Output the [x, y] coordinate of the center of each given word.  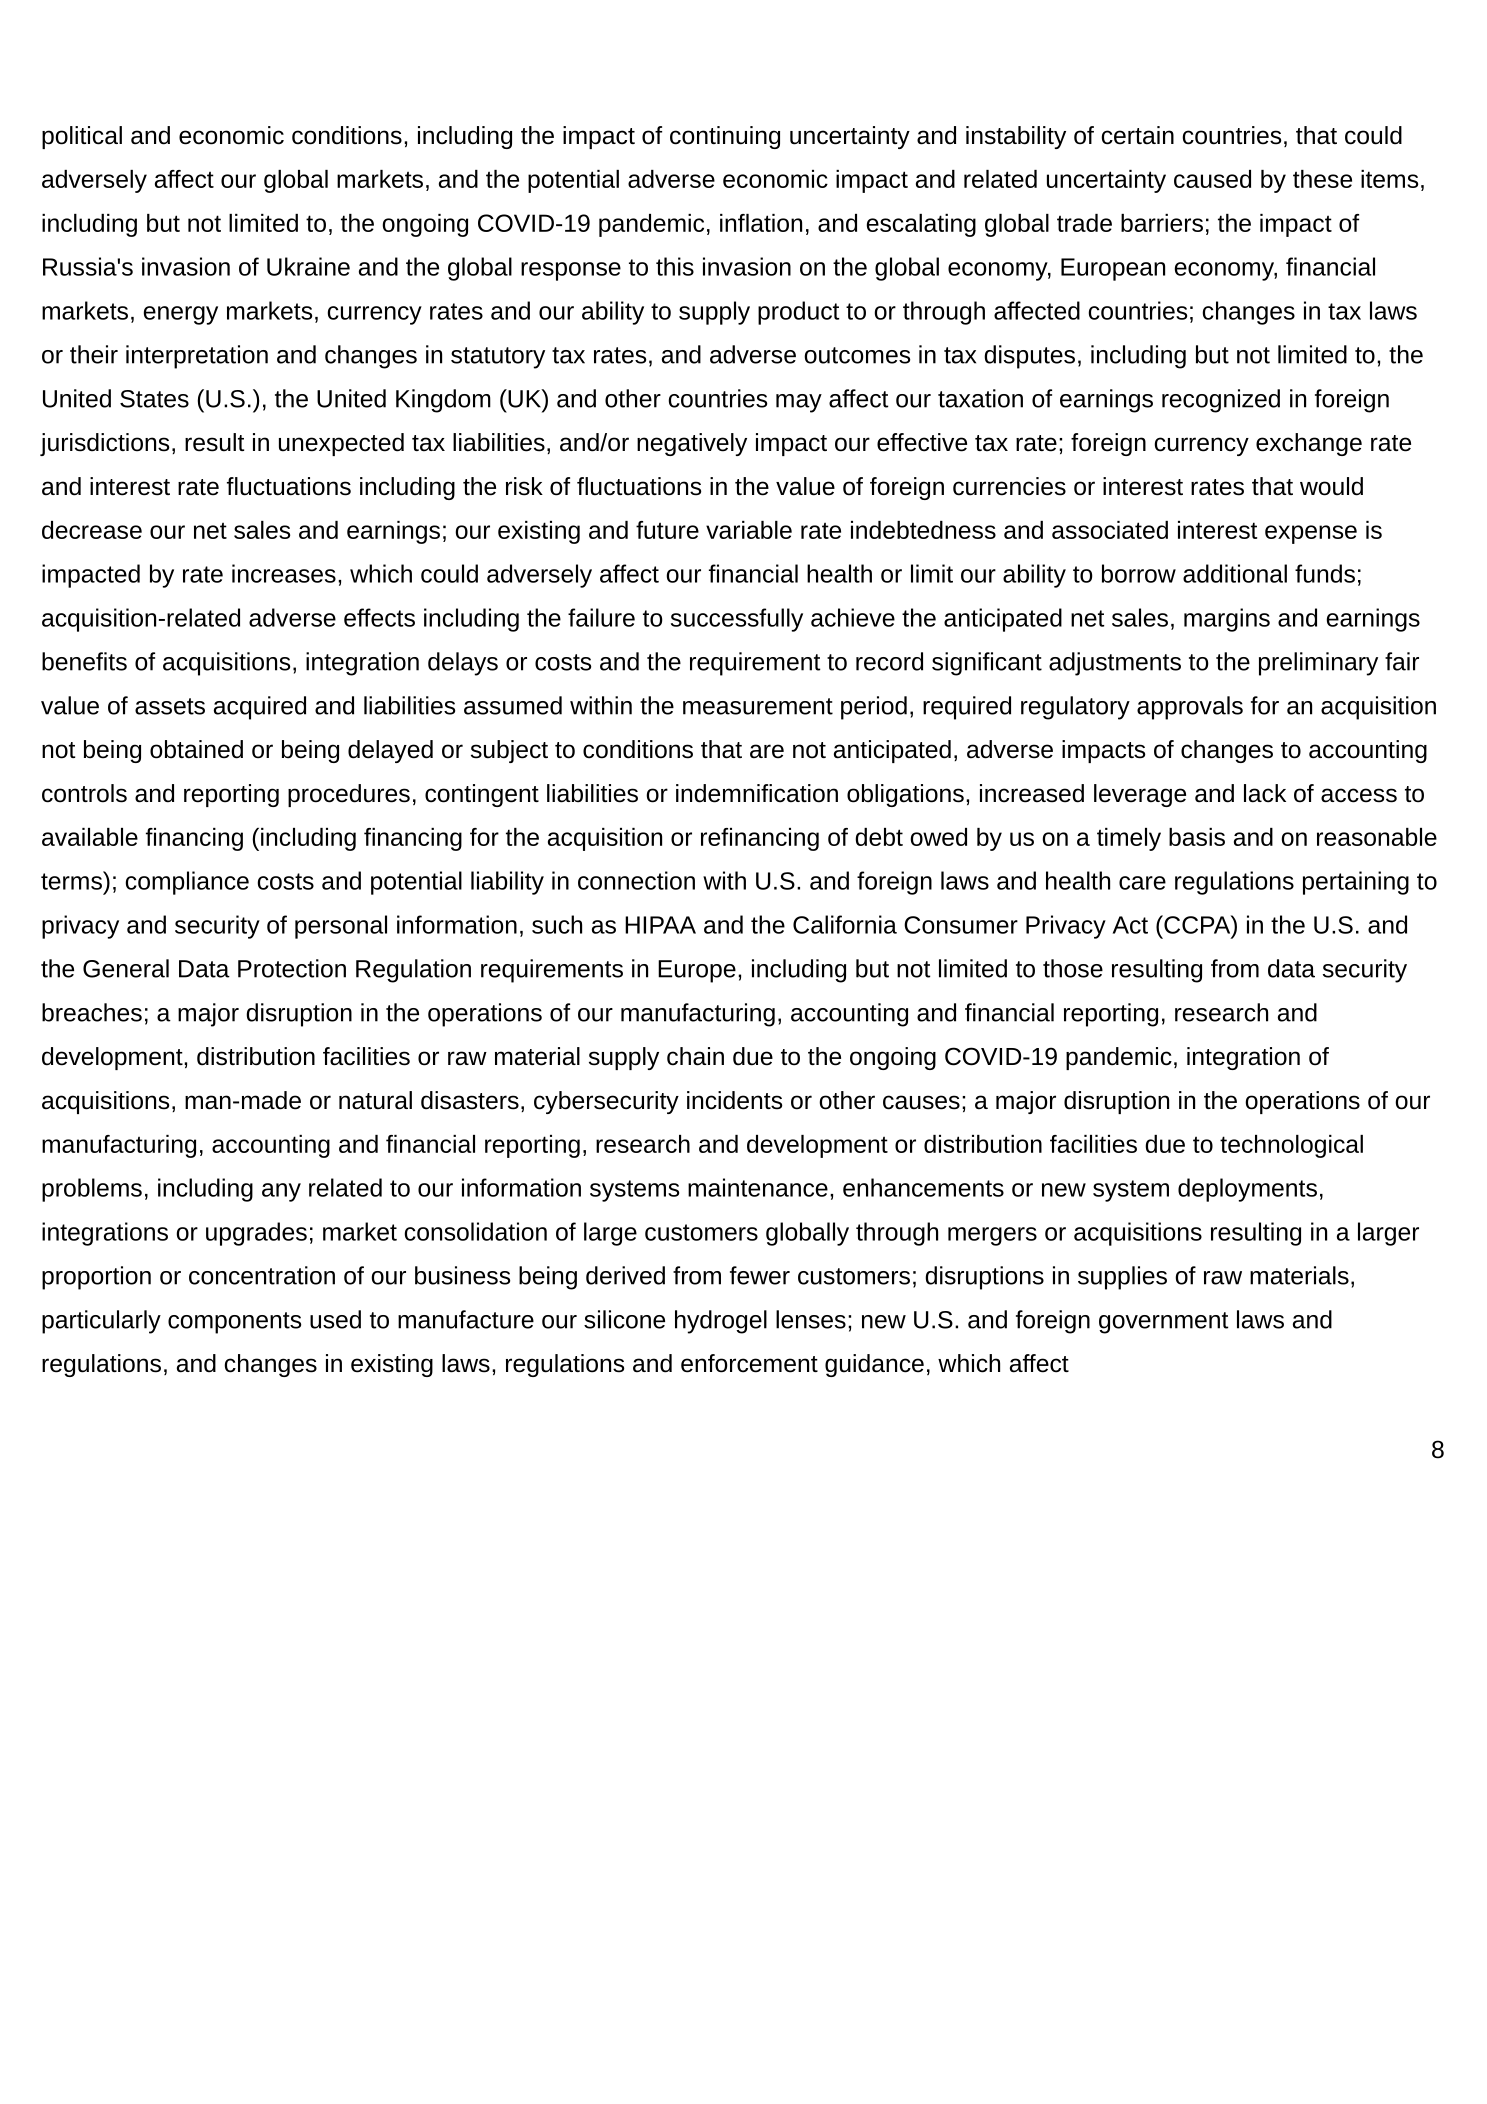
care [1142, 883]
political [82, 137]
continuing [725, 137]
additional [1235, 573]
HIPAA [660, 925]
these [1322, 179]
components [234, 1323]
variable [749, 530]
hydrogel [721, 1322]
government [1163, 1323]
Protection [292, 968]
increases [284, 573]
